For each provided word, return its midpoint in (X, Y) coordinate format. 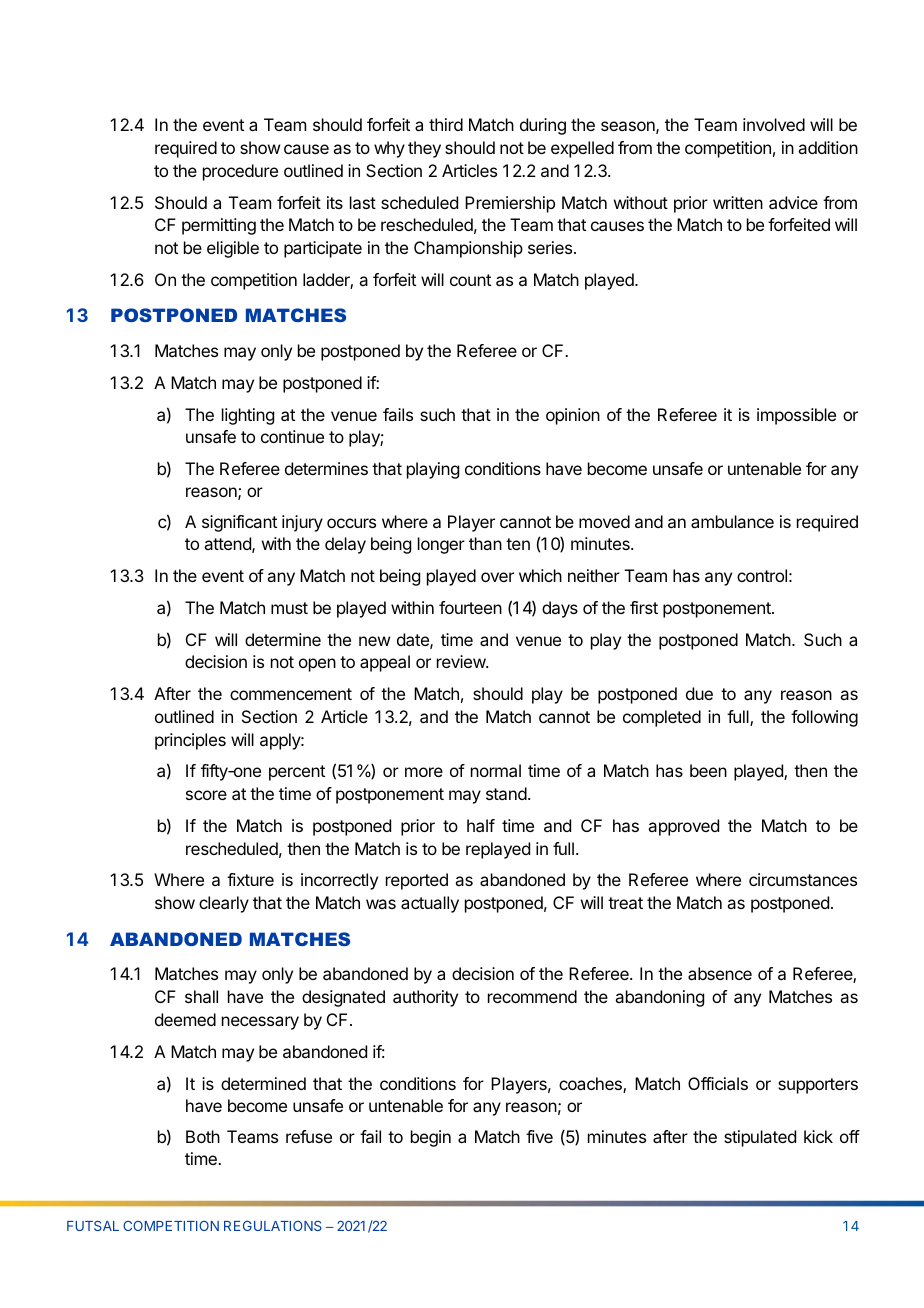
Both (203, 1136)
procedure (240, 172)
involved (774, 124)
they (424, 149)
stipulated (760, 1138)
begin (431, 1138)
